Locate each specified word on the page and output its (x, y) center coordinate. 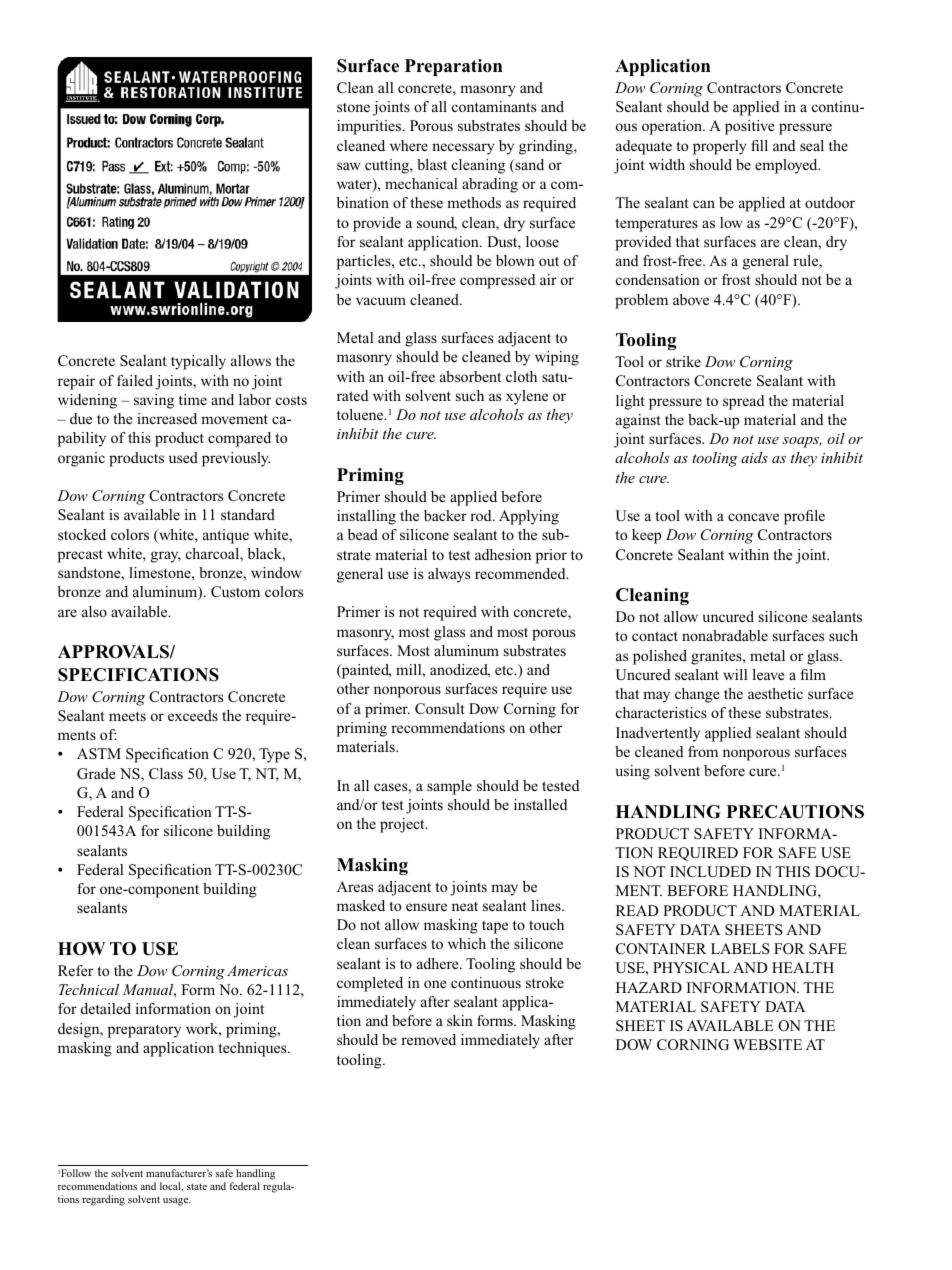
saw (349, 166)
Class (166, 774)
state (197, 1186)
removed (428, 1039)
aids (754, 457)
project (403, 825)
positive (749, 127)
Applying (529, 517)
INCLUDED (710, 872)
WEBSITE (767, 1044)
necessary (463, 149)
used (183, 457)
